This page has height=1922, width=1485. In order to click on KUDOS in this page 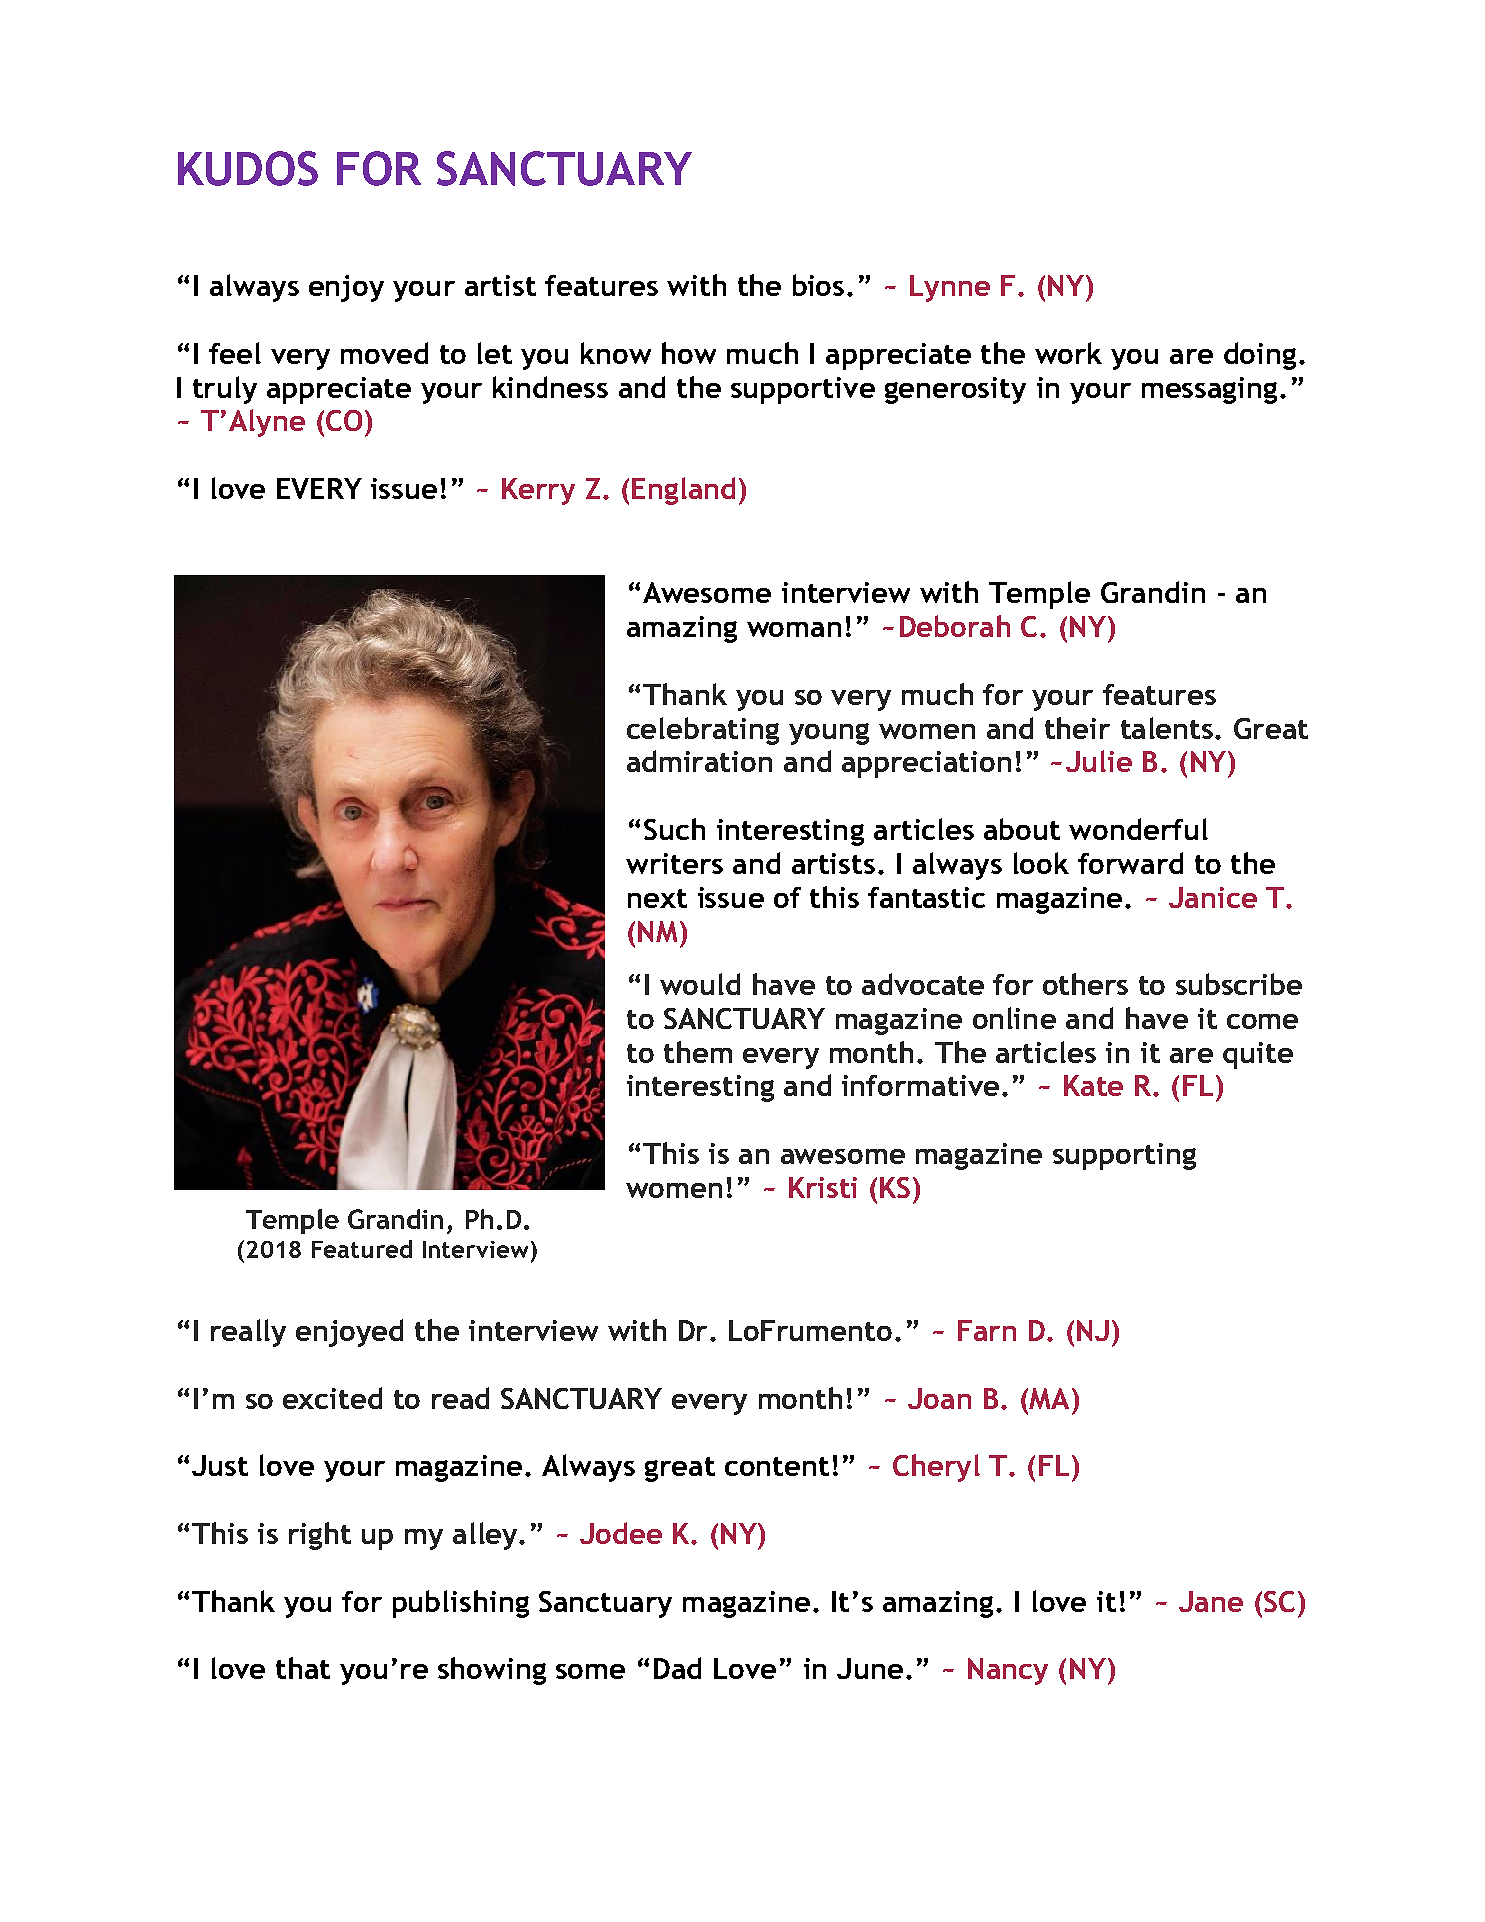, I will do `click(248, 168)`.
